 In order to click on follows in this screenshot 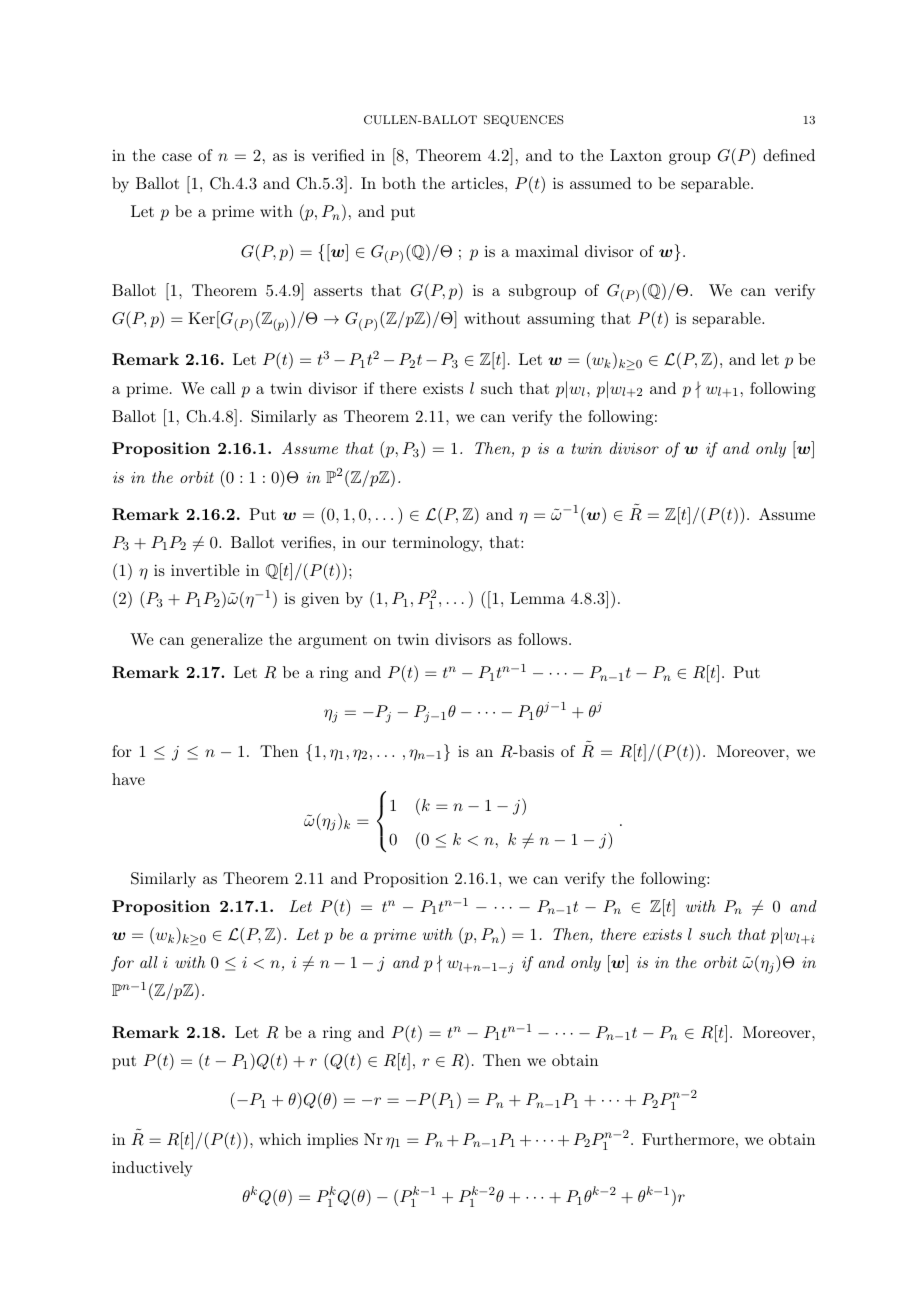, I will do `click(542, 639)`.
